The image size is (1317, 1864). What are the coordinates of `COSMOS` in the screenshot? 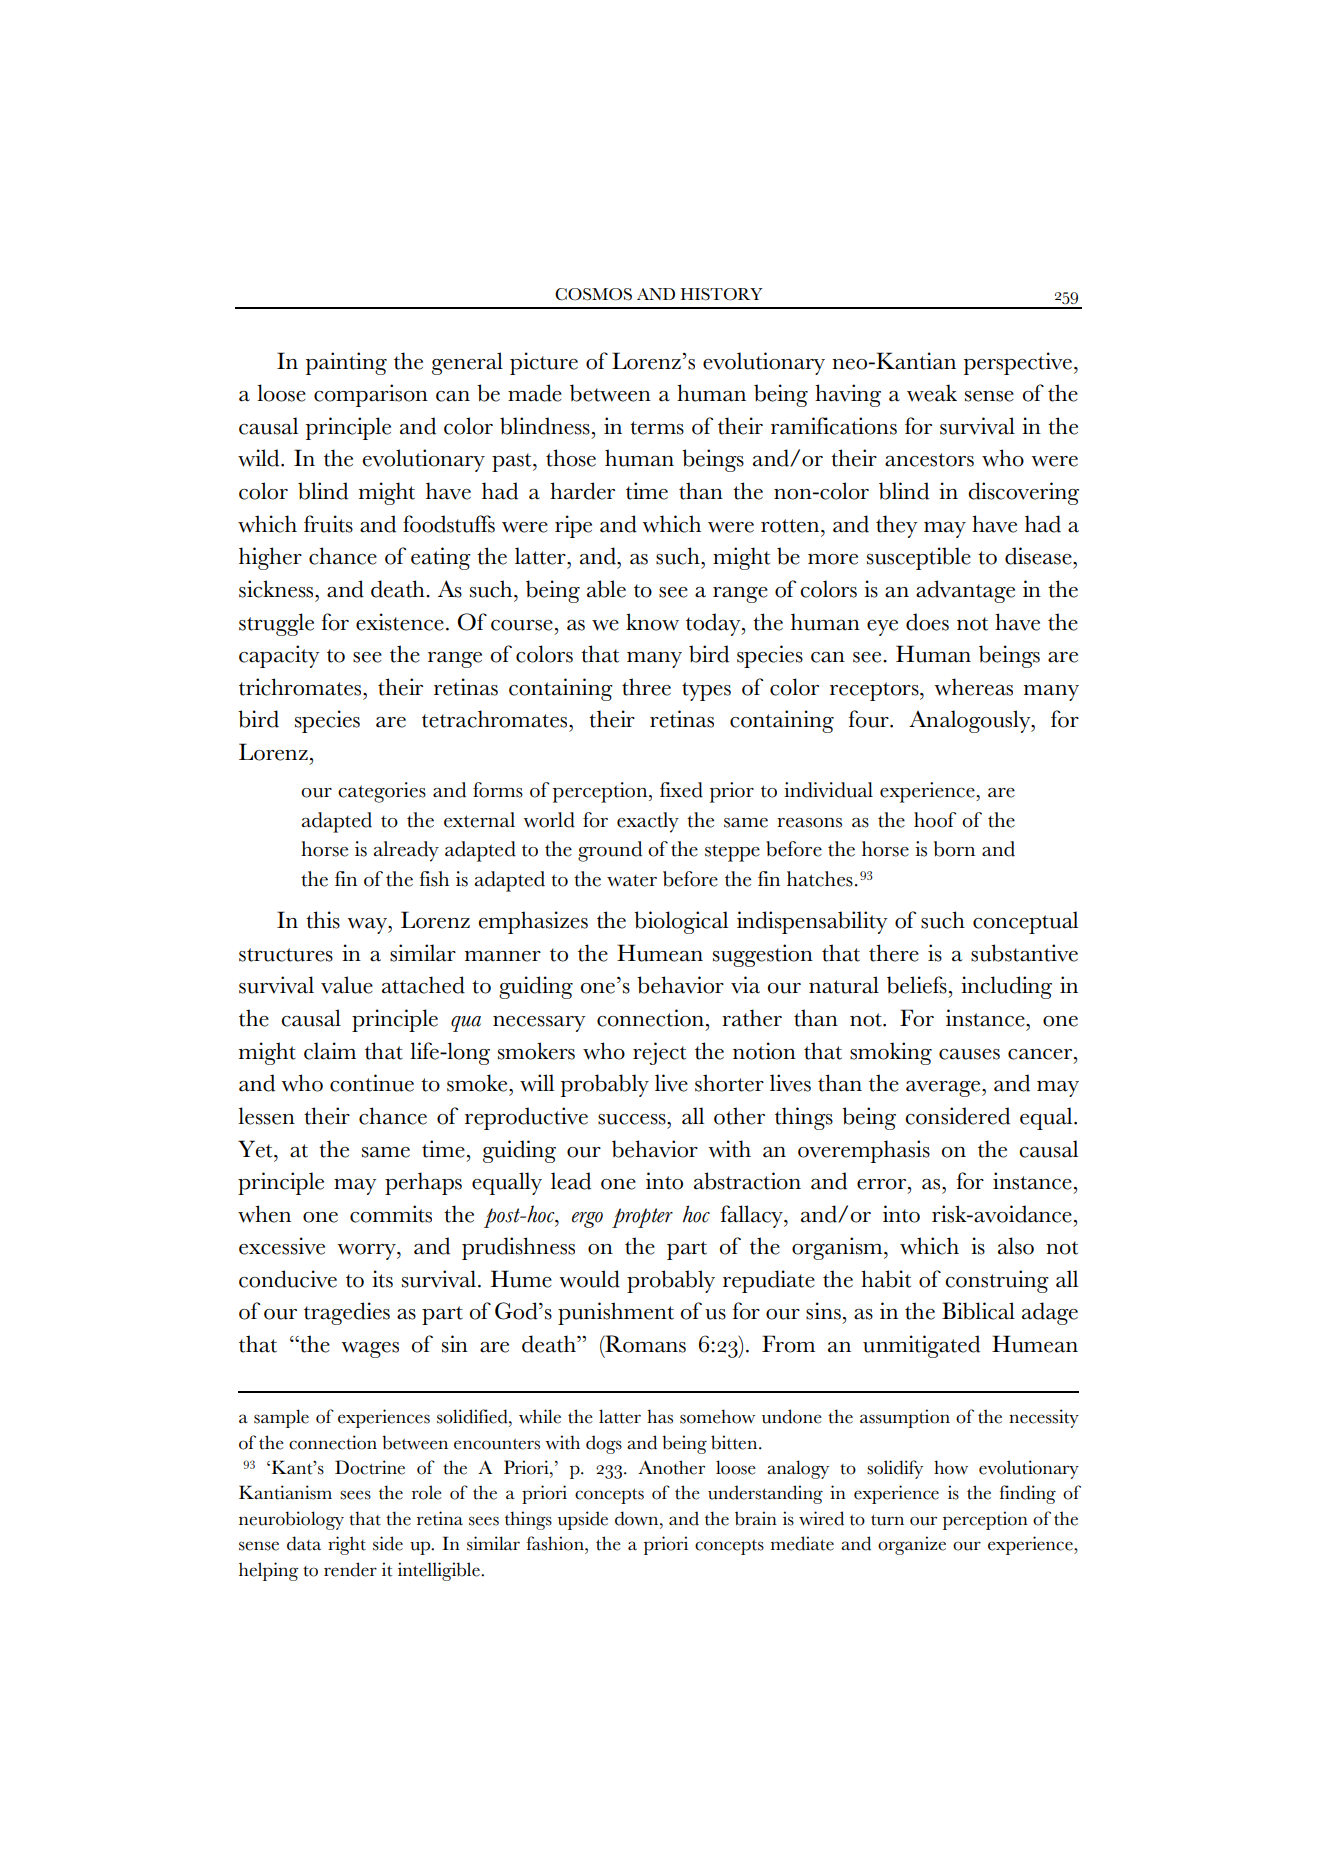 It's located at (593, 294).
